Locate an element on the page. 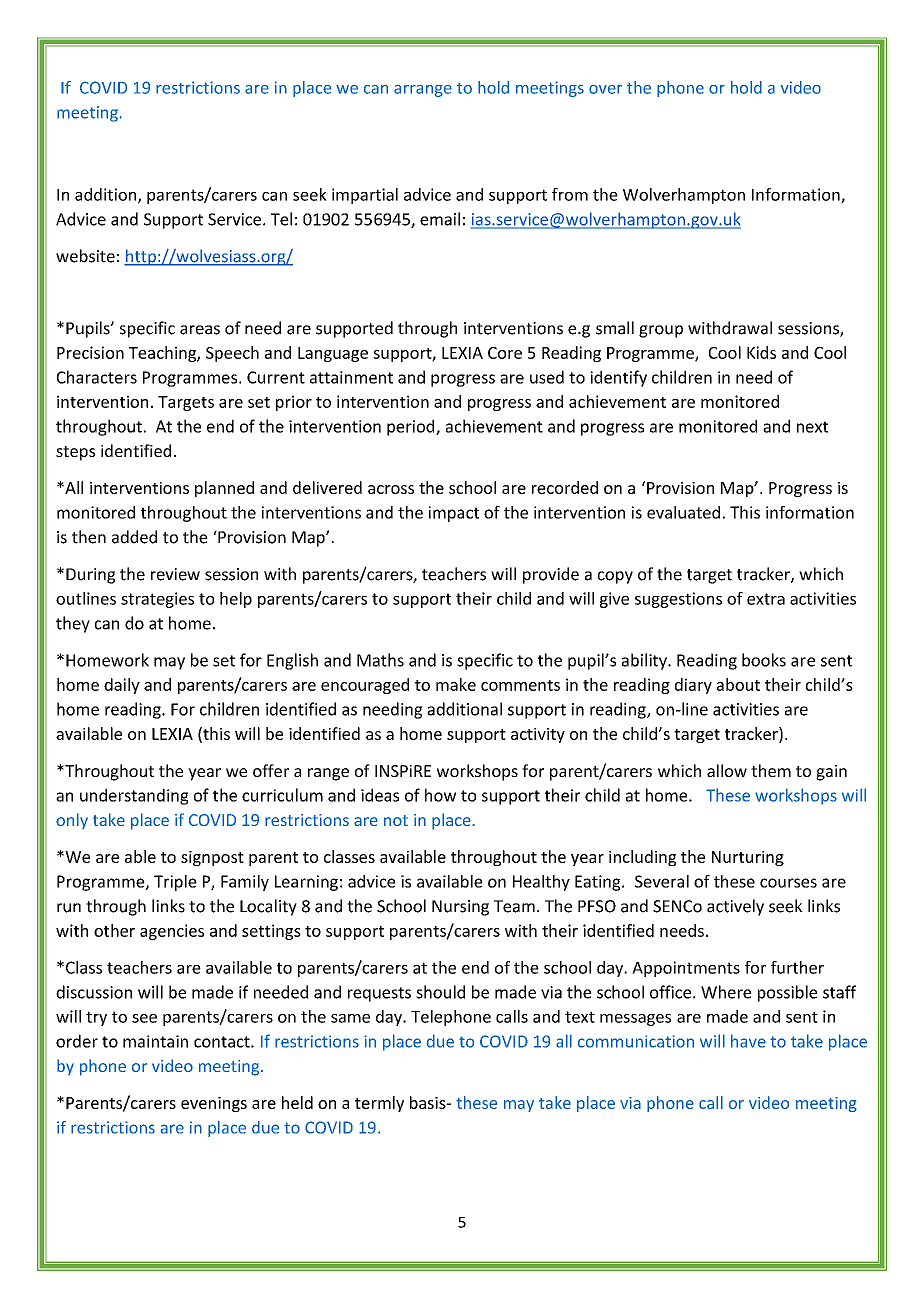 The image size is (924, 1308). next is located at coordinates (812, 427).
